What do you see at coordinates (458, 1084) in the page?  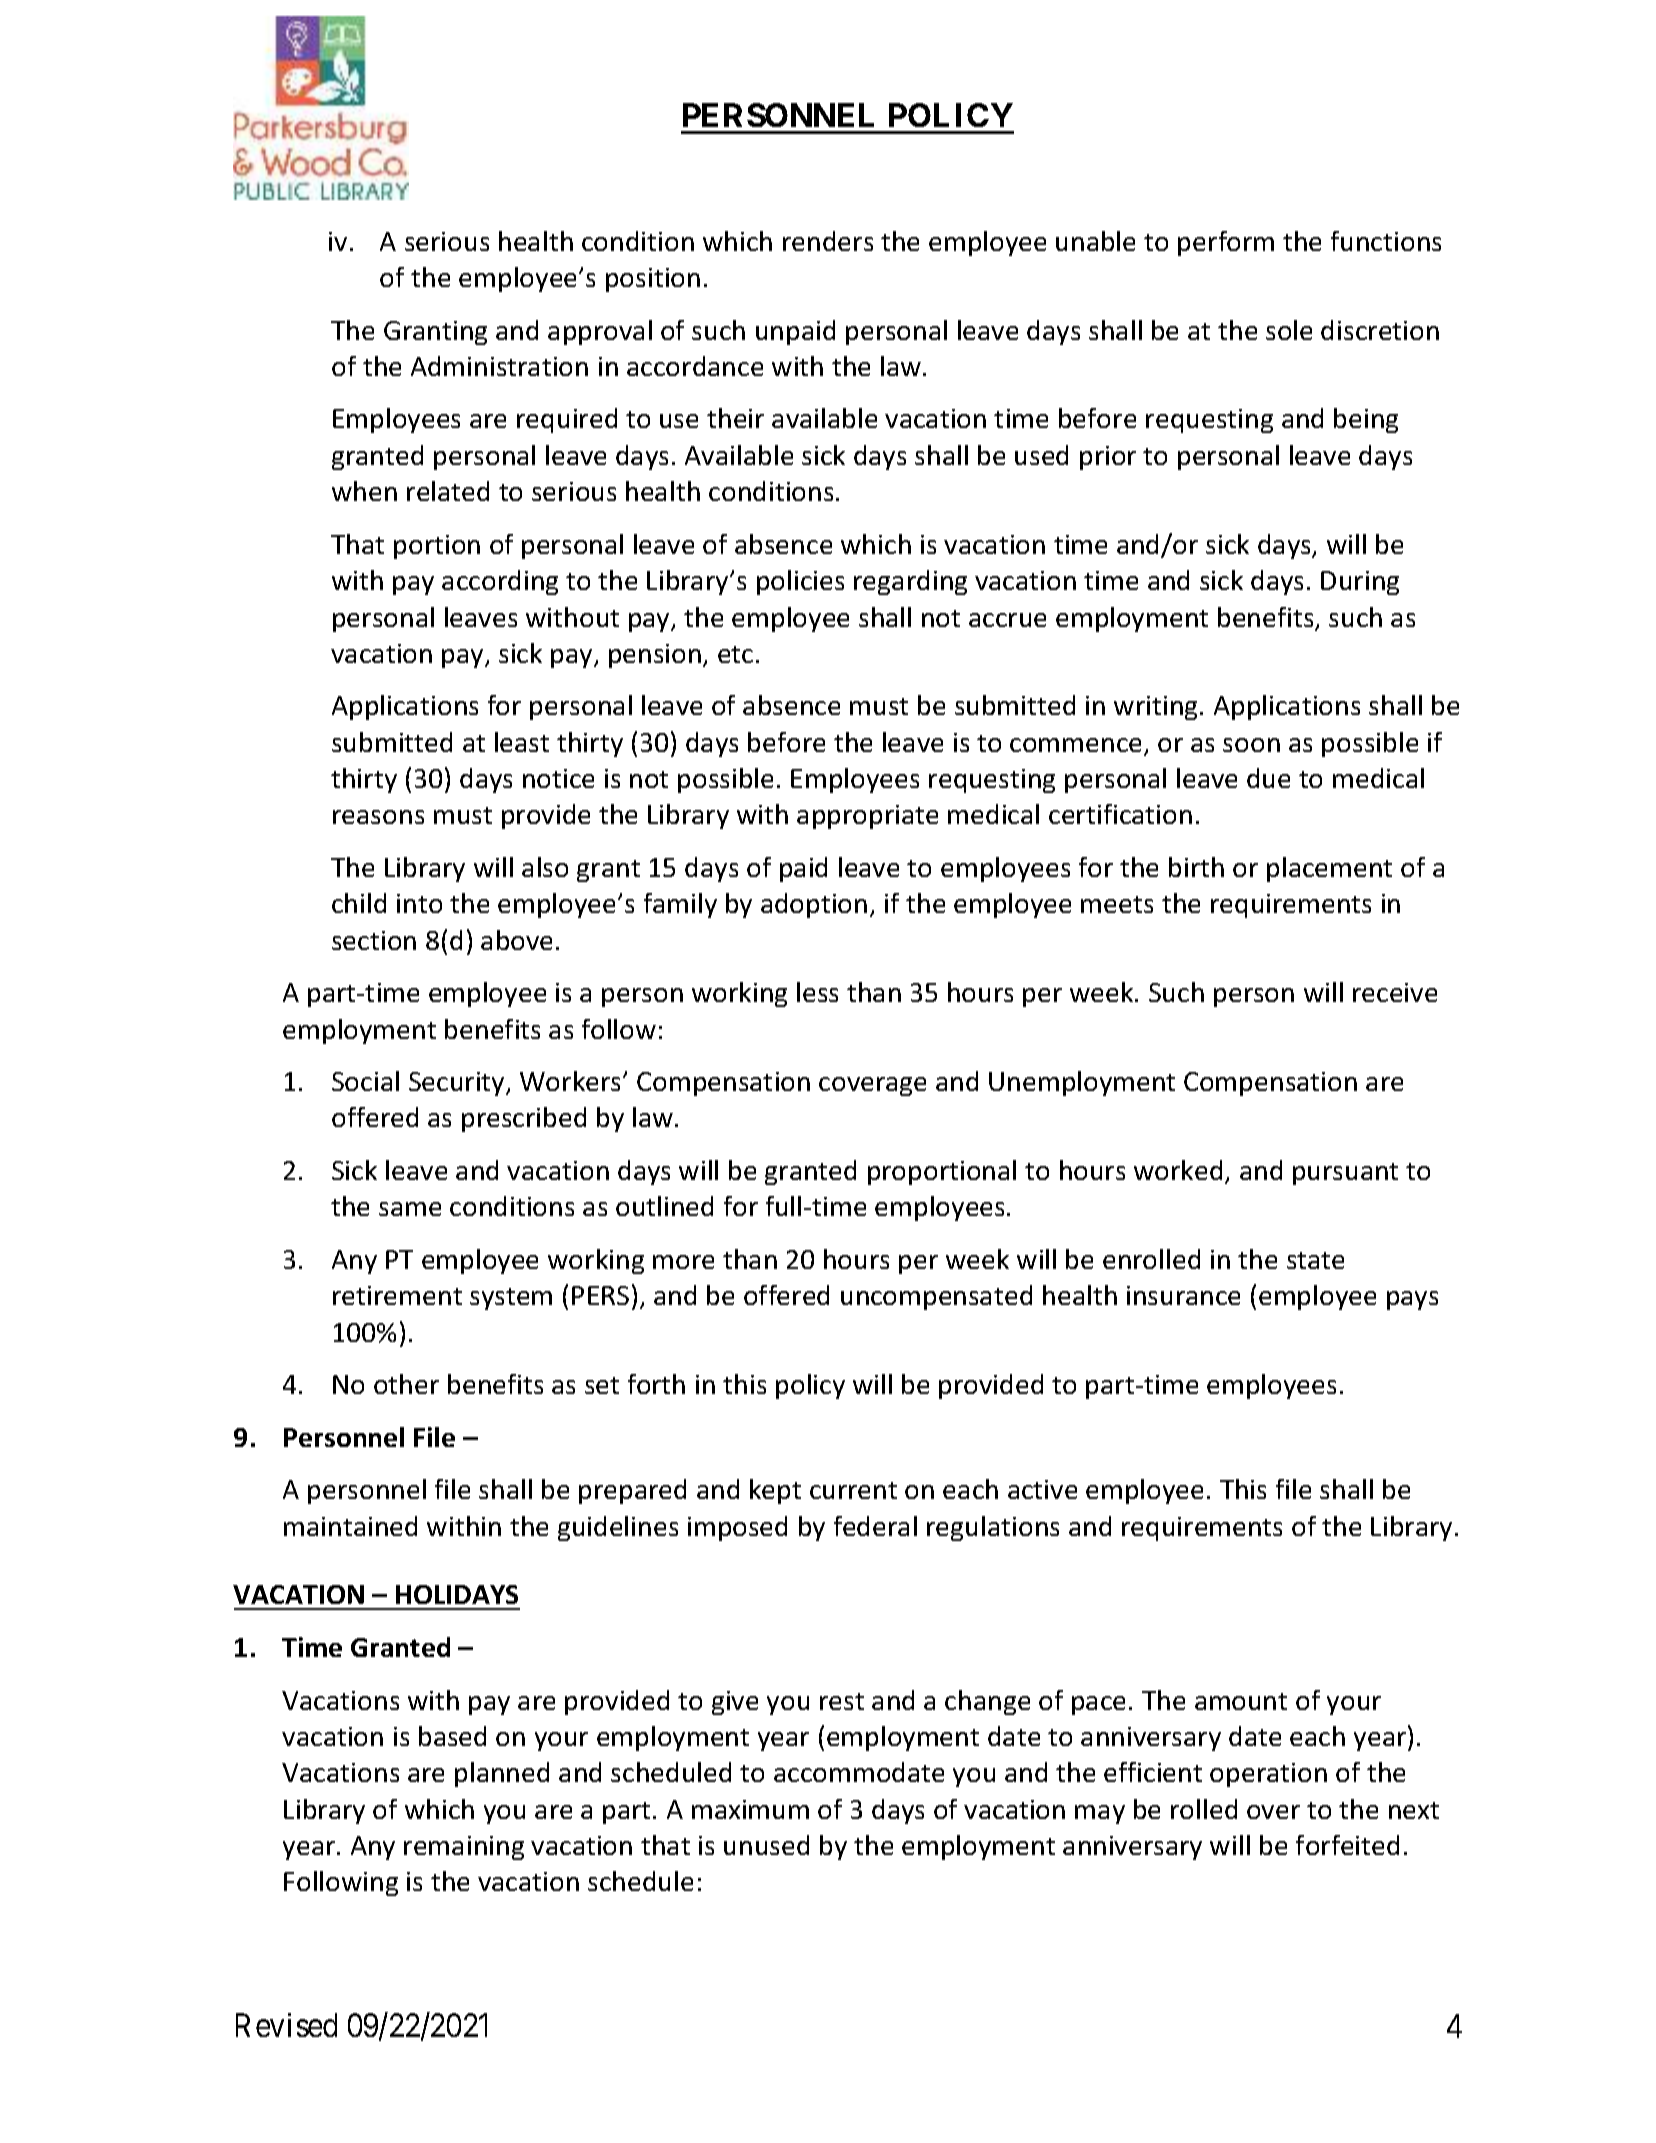 I see `Security` at bounding box center [458, 1084].
